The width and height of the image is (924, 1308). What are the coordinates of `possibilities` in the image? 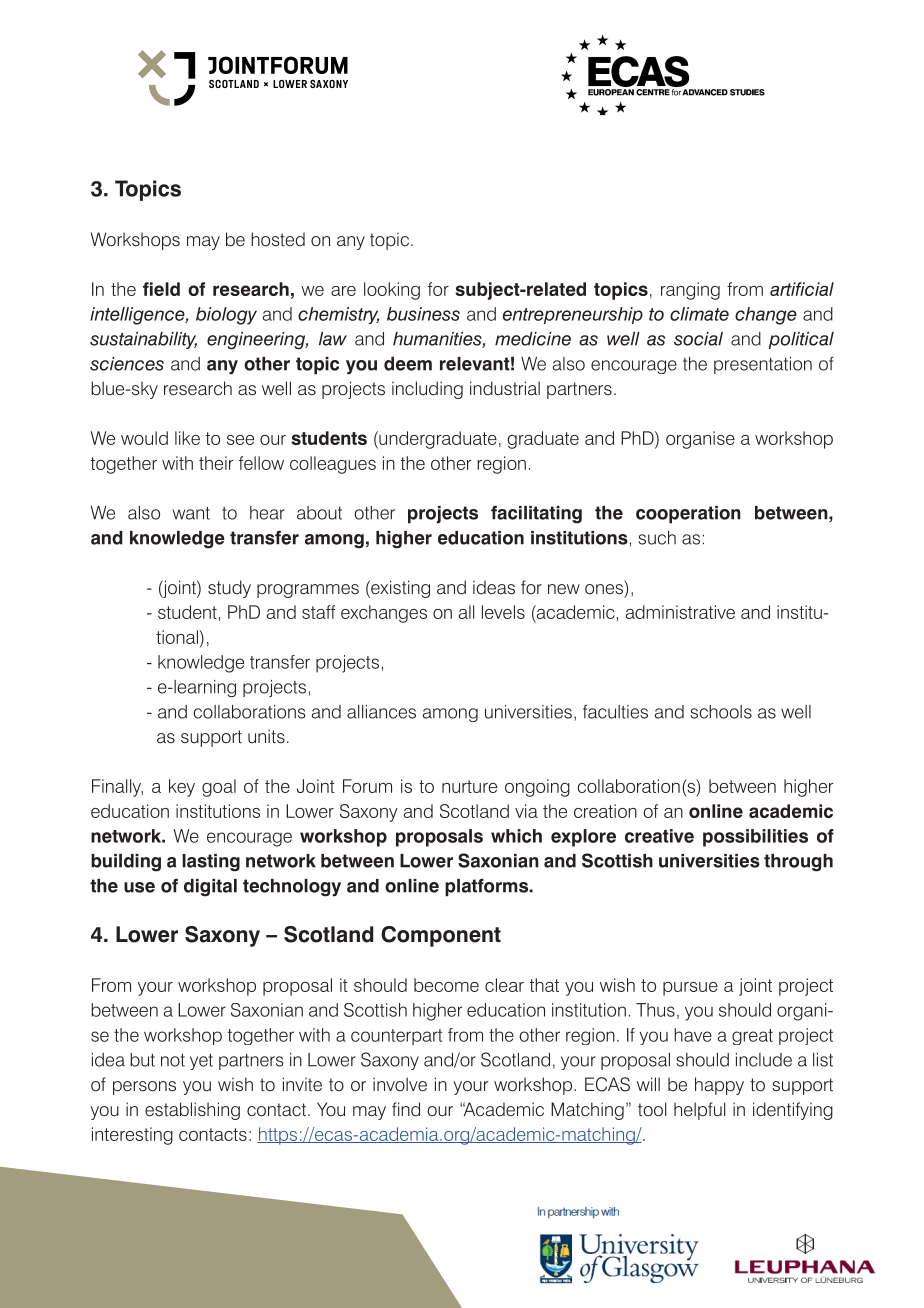 It's located at (755, 838).
